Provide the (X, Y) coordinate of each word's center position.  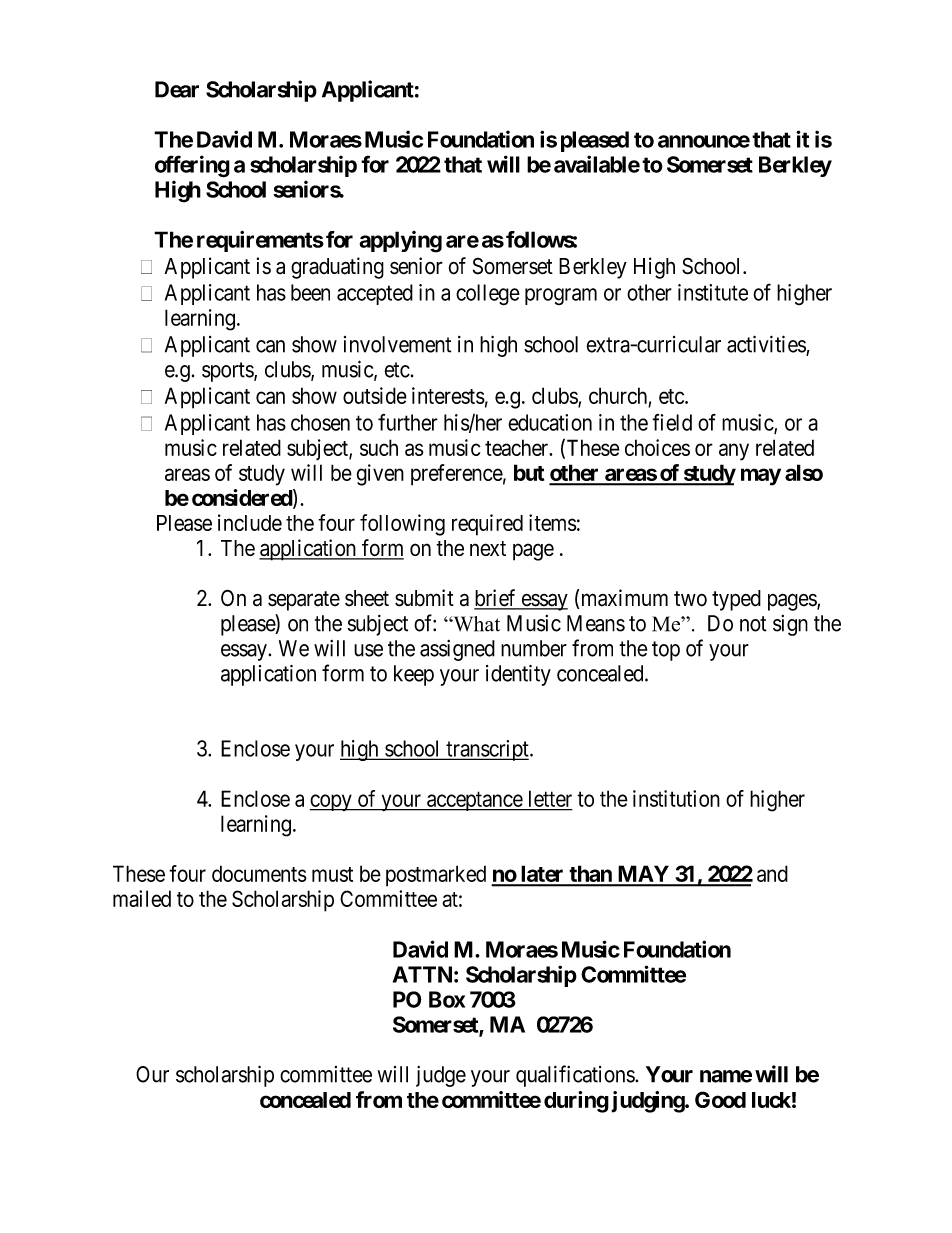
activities (767, 345)
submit (424, 598)
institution (676, 798)
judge (441, 1076)
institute (713, 292)
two (690, 599)
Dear (177, 89)
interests (448, 395)
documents (259, 873)
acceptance (474, 801)
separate (304, 601)
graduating (337, 268)
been (310, 292)
